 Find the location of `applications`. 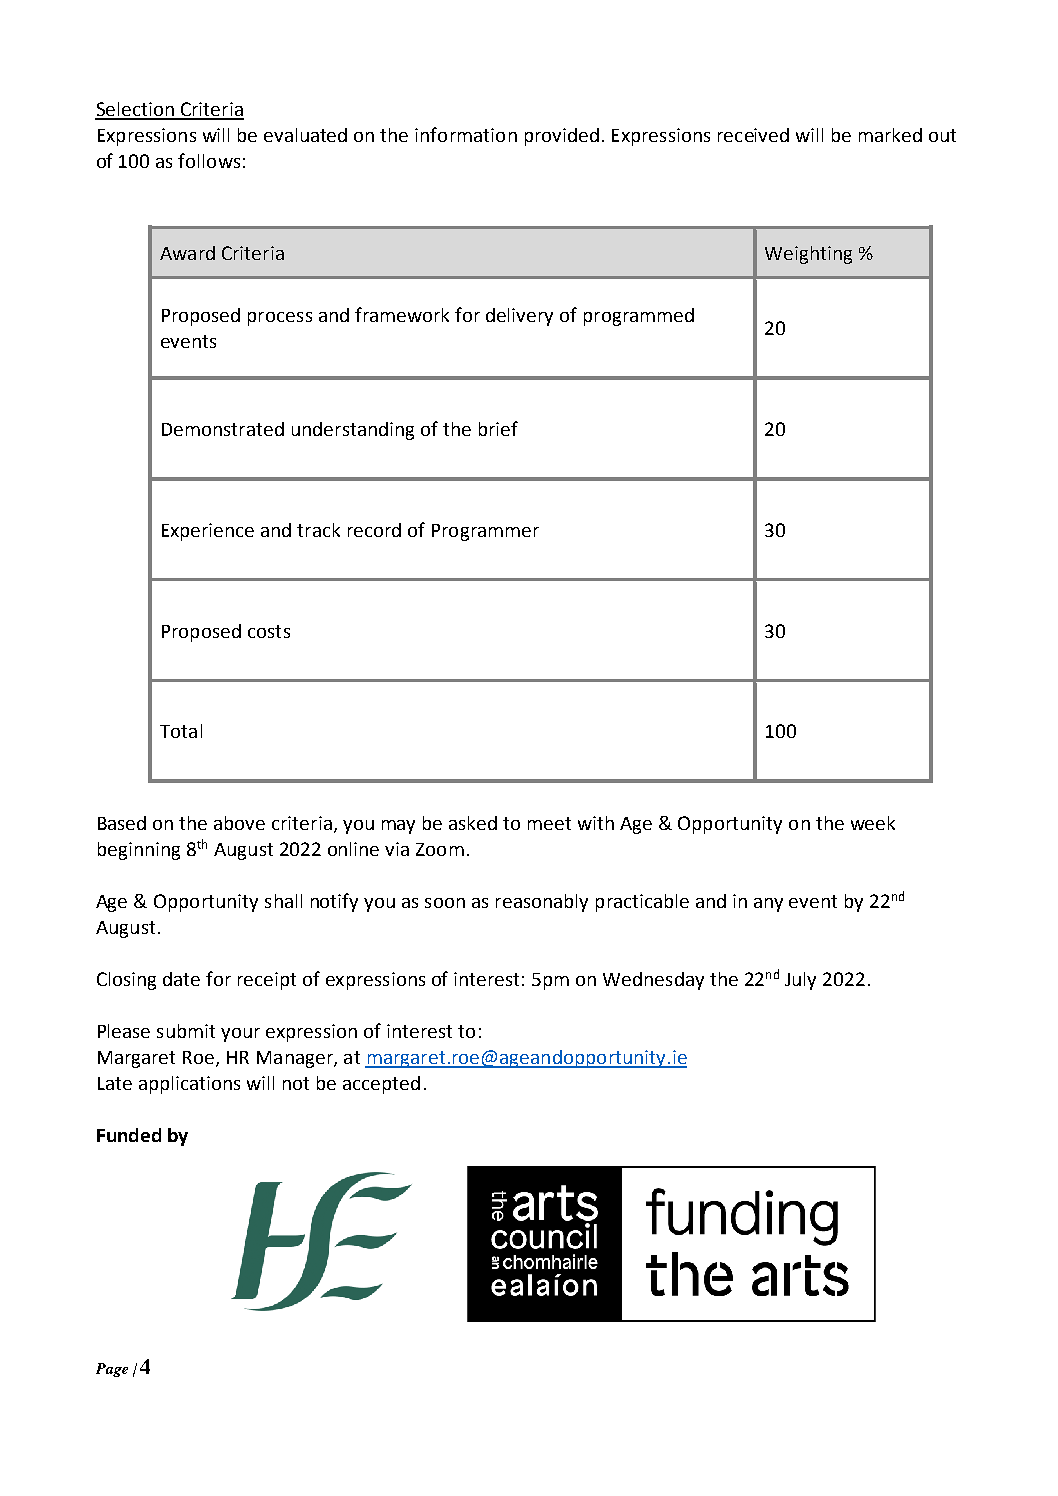

applications is located at coordinates (189, 1085).
